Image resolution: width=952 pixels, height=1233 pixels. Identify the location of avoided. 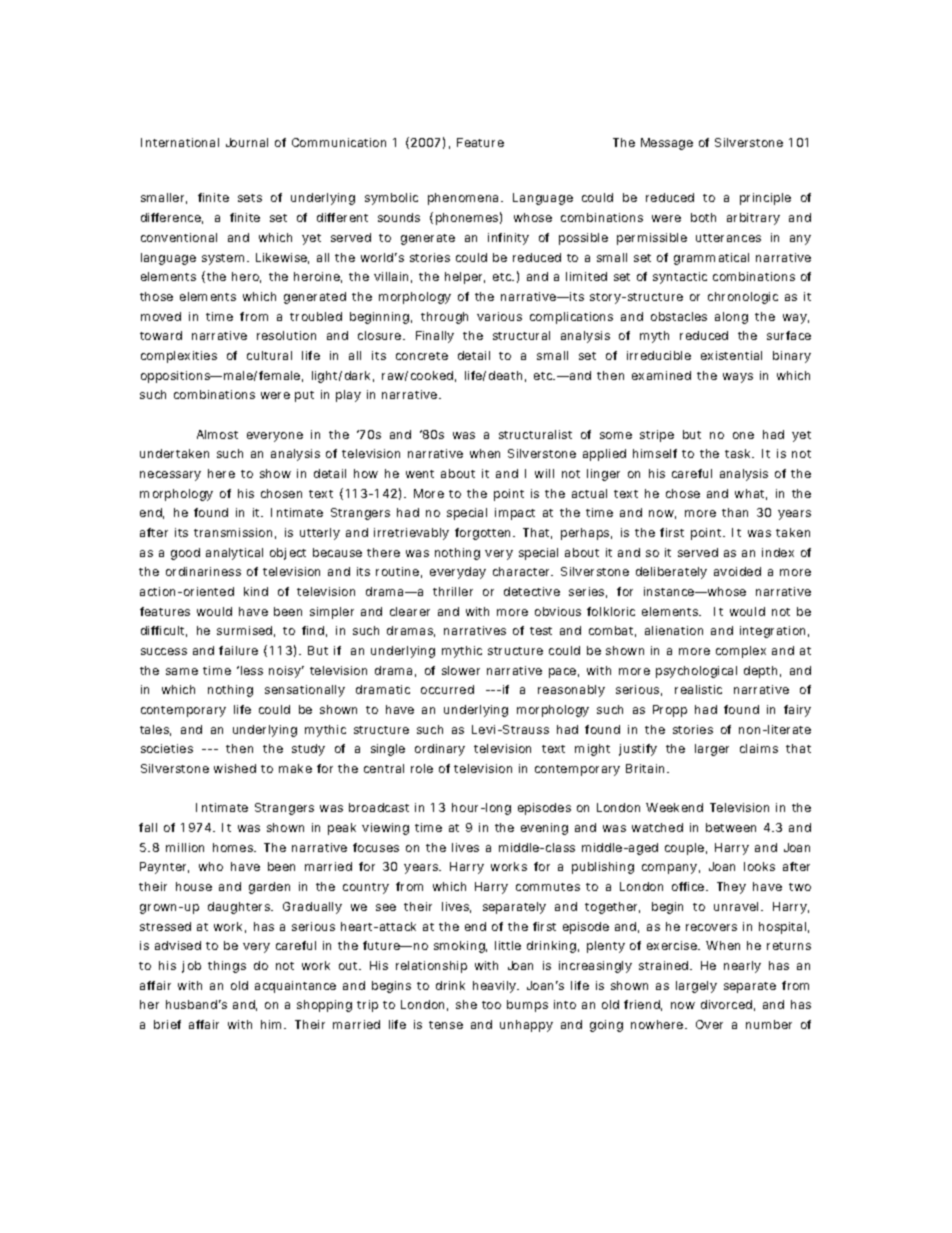
(737, 571).
